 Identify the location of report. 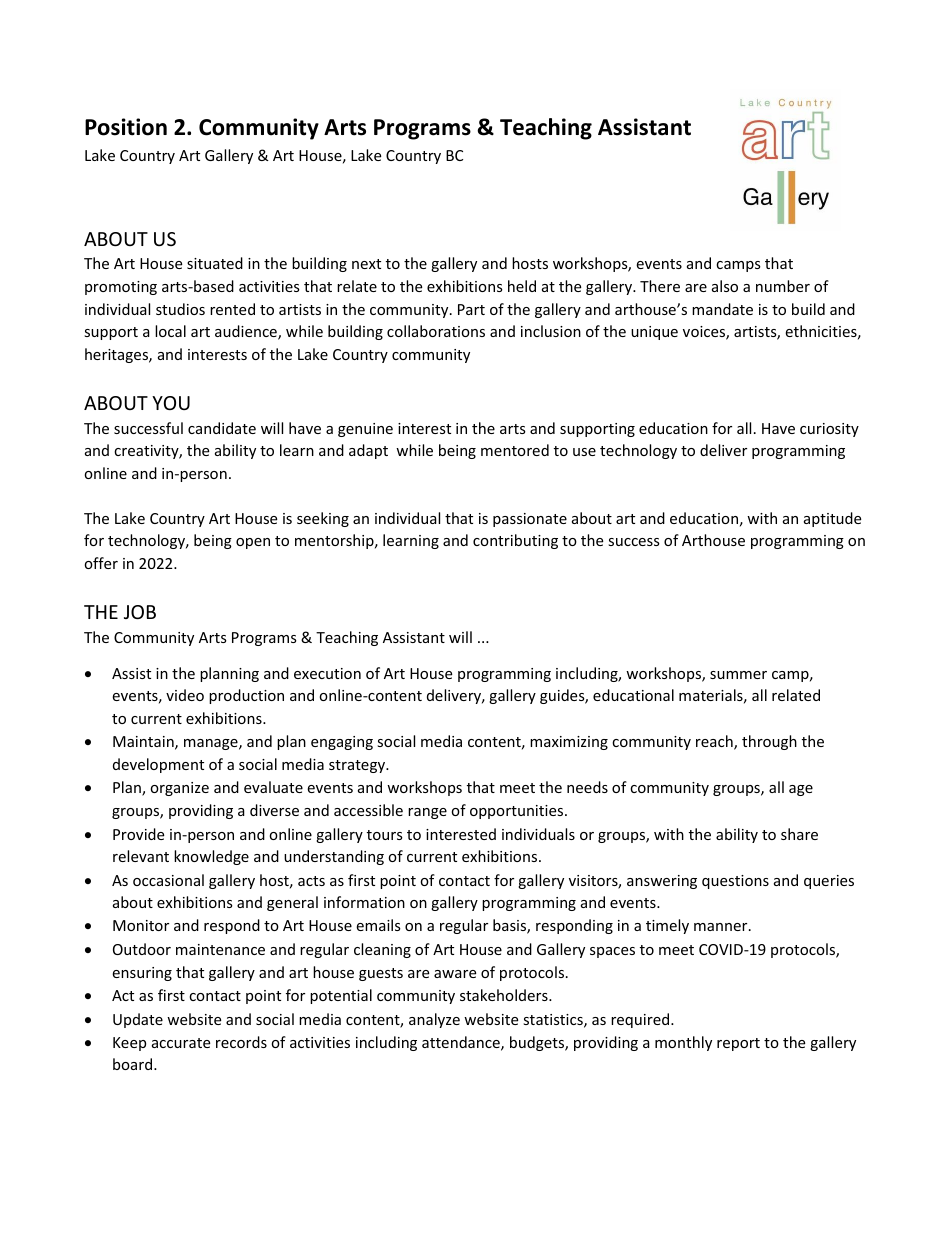
(738, 1044).
